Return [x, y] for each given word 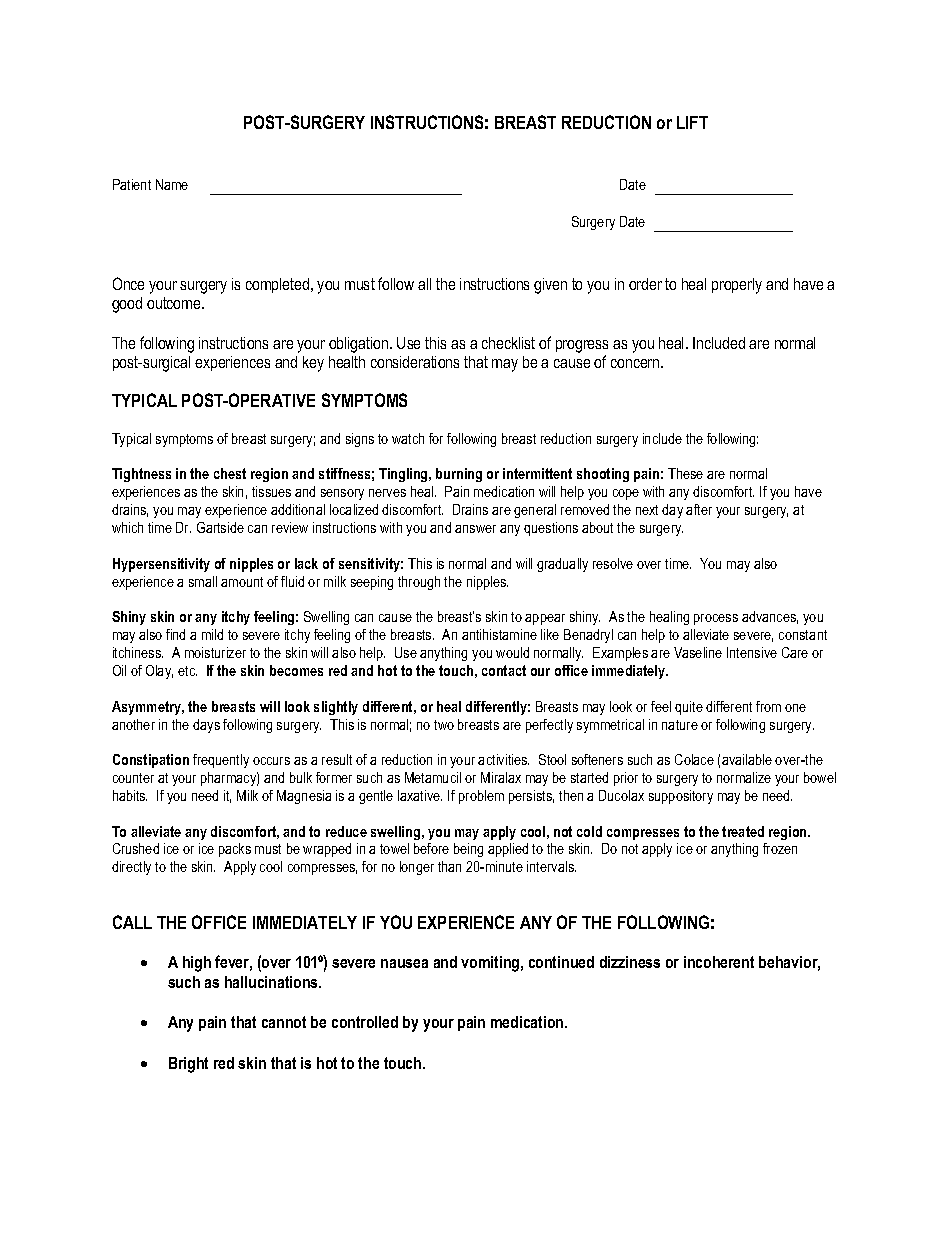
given [550, 286]
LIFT [692, 122]
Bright [188, 1065]
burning [459, 475]
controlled [365, 1022]
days [206, 726]
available [747, 759]
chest [230, 473]
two [444, 725]
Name [172, 184]
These [685, 473]
